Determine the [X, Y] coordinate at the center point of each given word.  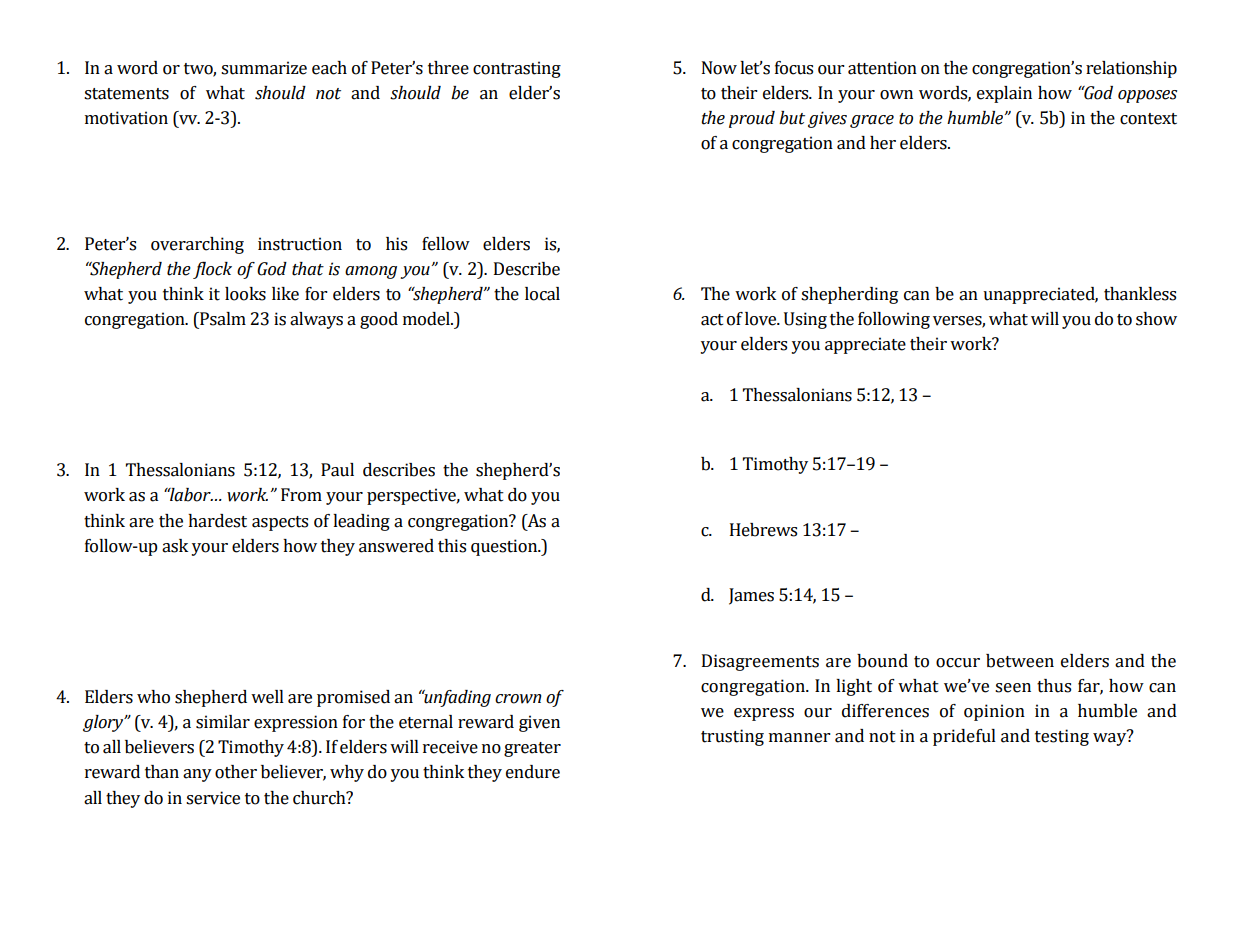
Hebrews [763, 530]
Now [719, 68]
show [1156, 319]
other [236, 772]
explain [1004, 94]
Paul [337, 470]
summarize [264, 68]
